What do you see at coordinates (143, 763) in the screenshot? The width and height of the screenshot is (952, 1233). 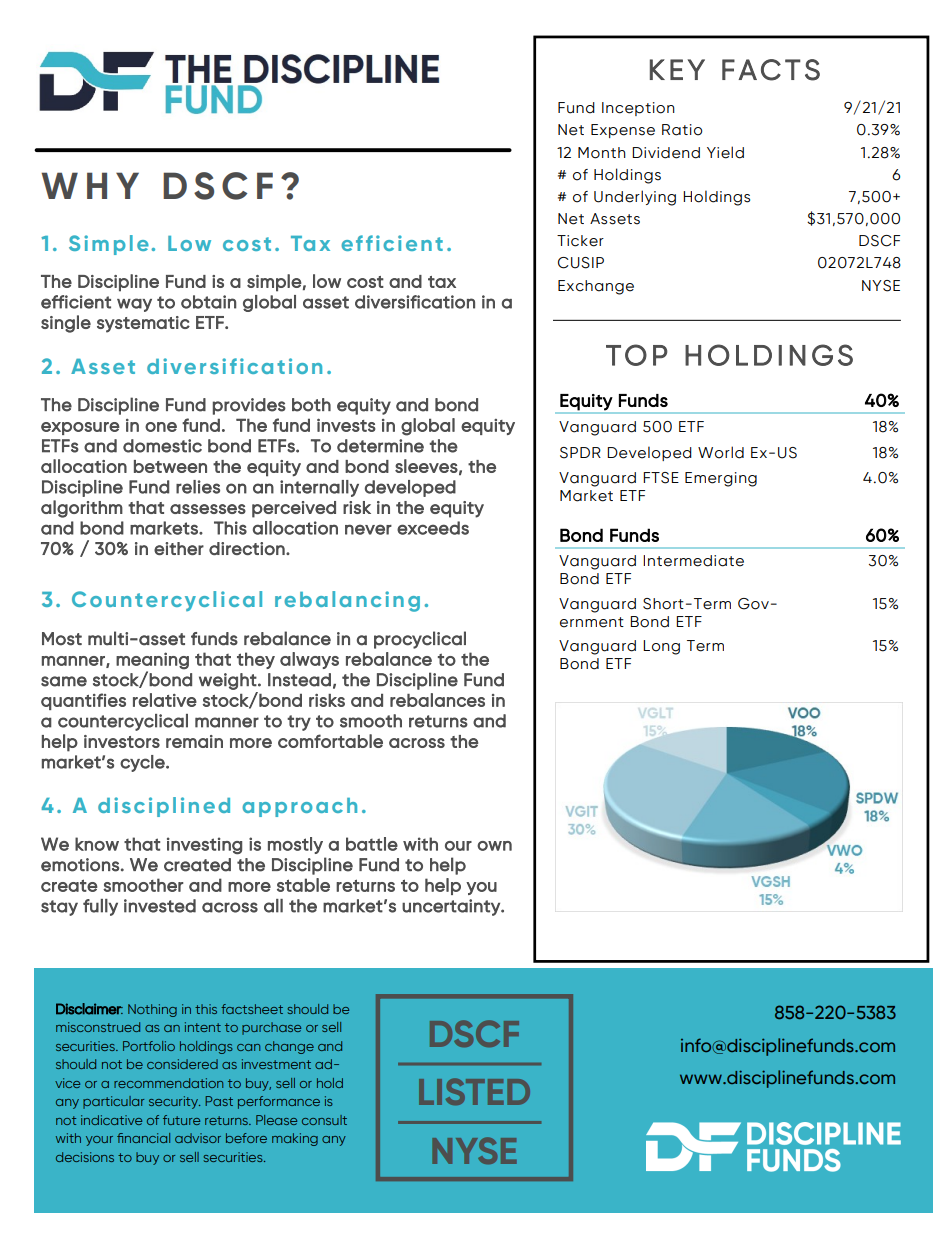 I see `cycle` at bounding box center [143, 763].
